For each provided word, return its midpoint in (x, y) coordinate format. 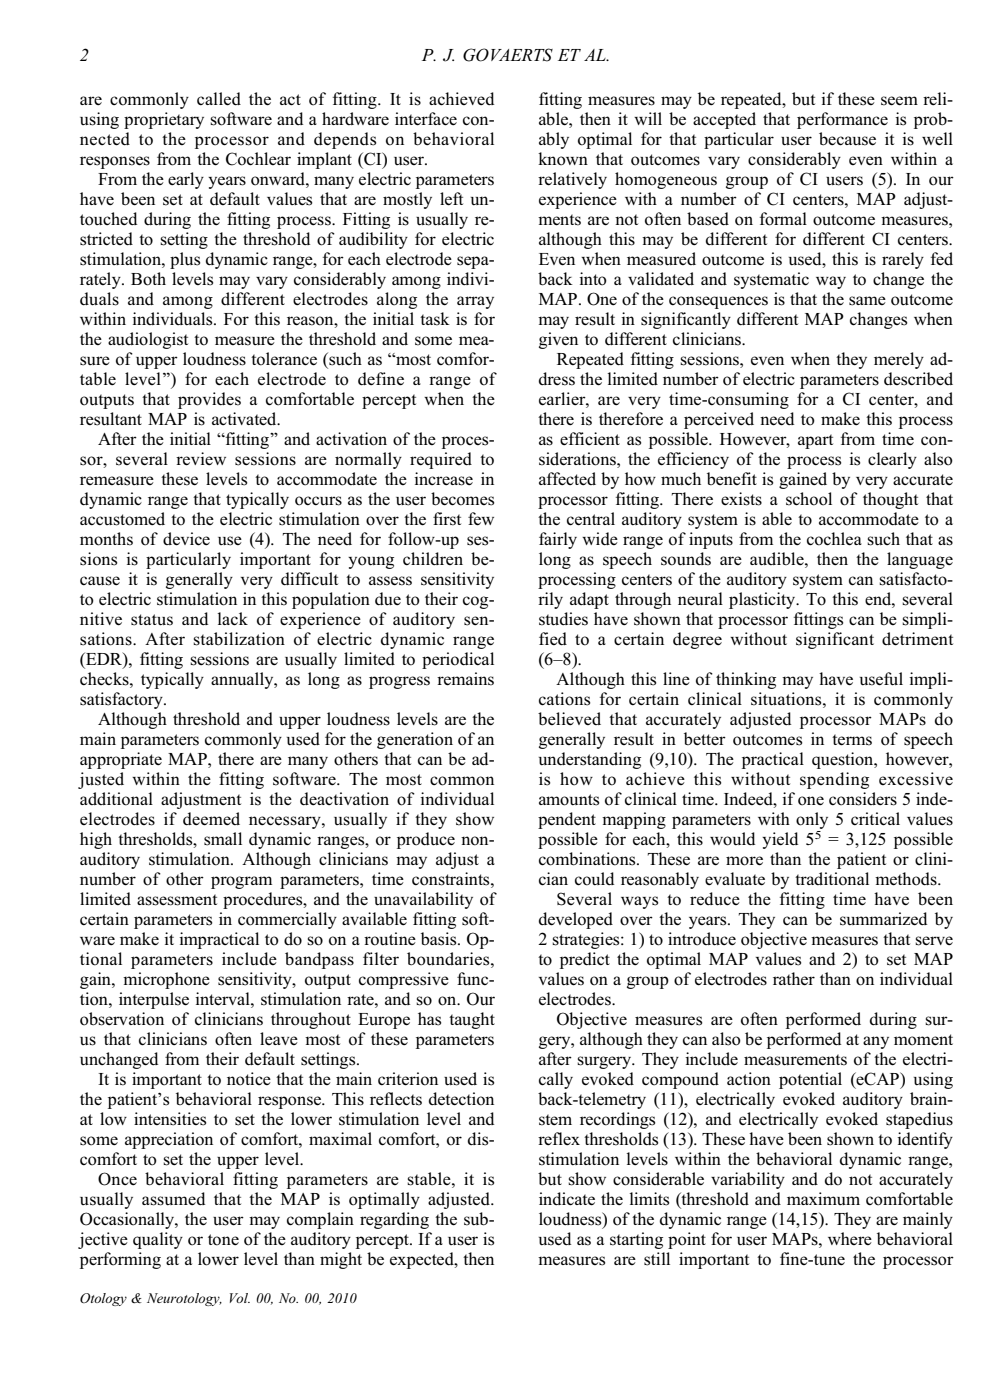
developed (576, 920)
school (809, 499)
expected (423, 1260)
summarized (883, 919)
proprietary (164, 120)
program (241, 882)
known (563, 159)
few (481, 519)
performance (842, 120)
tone (223, 1240)
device (186, 539)
